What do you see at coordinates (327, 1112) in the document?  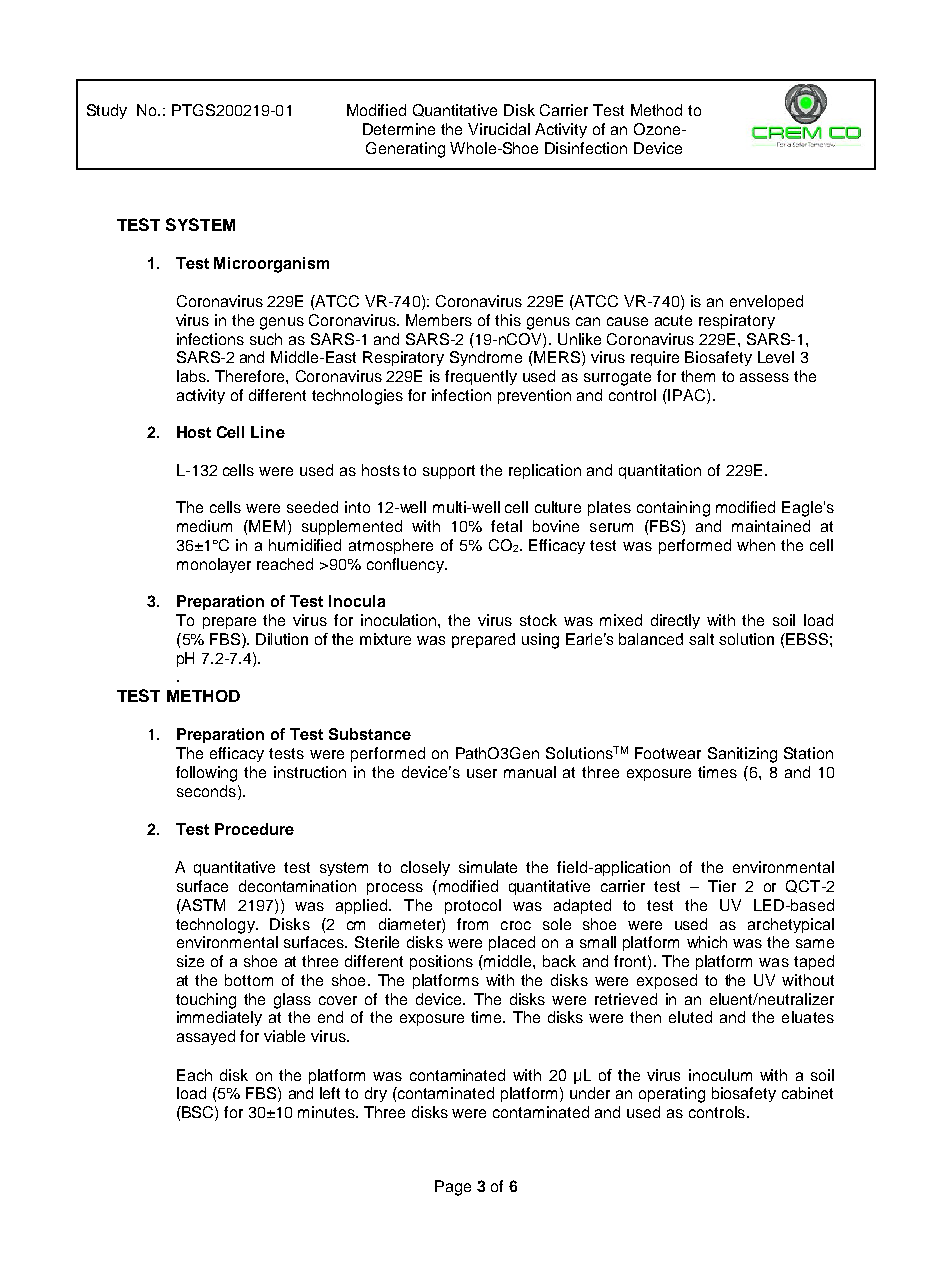 I see `minutes` at bounding box center [327, 1112].
